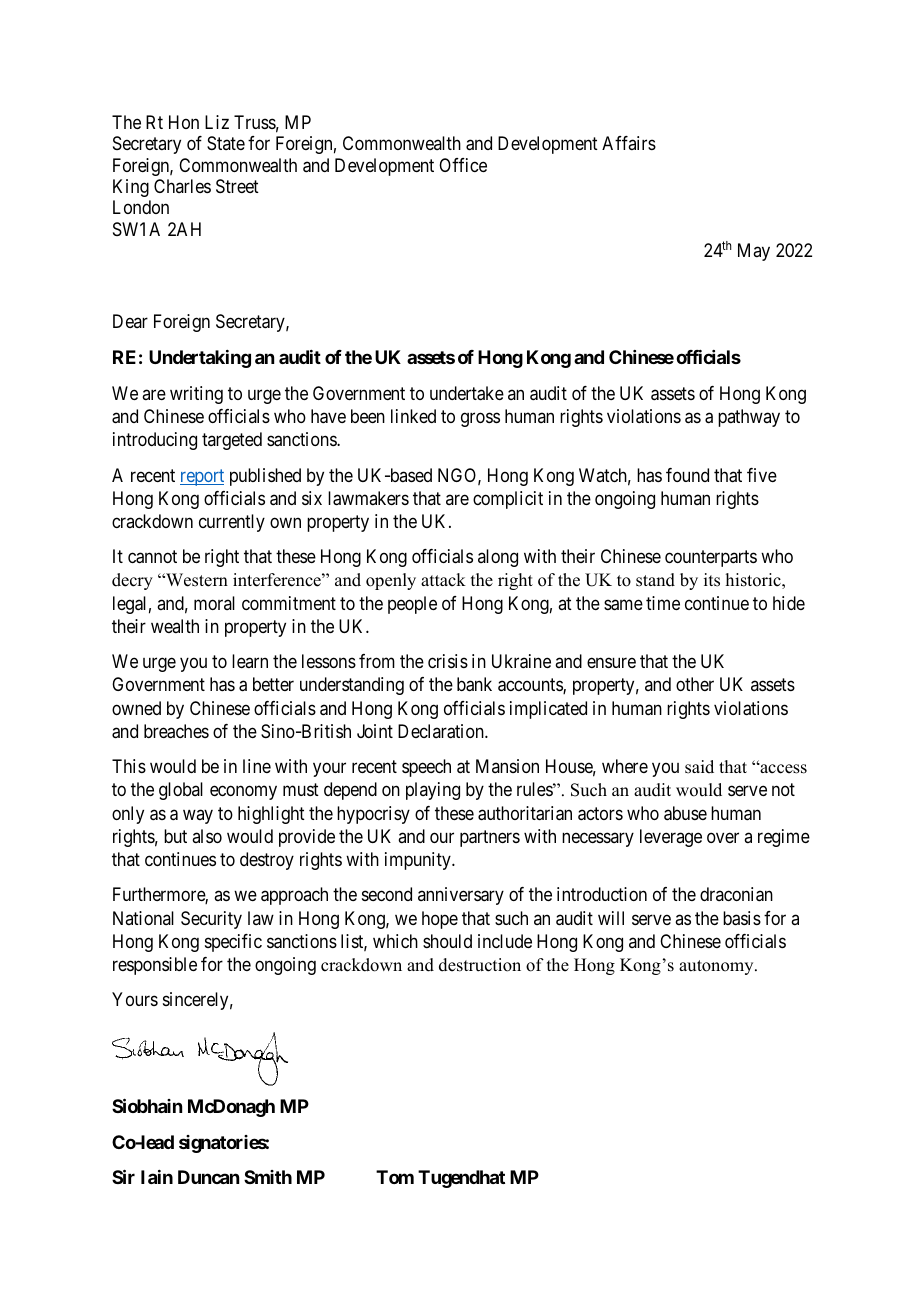 The height and width of the image is (1308, 924). What do you see at coordinates (208, 1177) in the image?
I see `Duncan` at bounding box center [208, 1177].
